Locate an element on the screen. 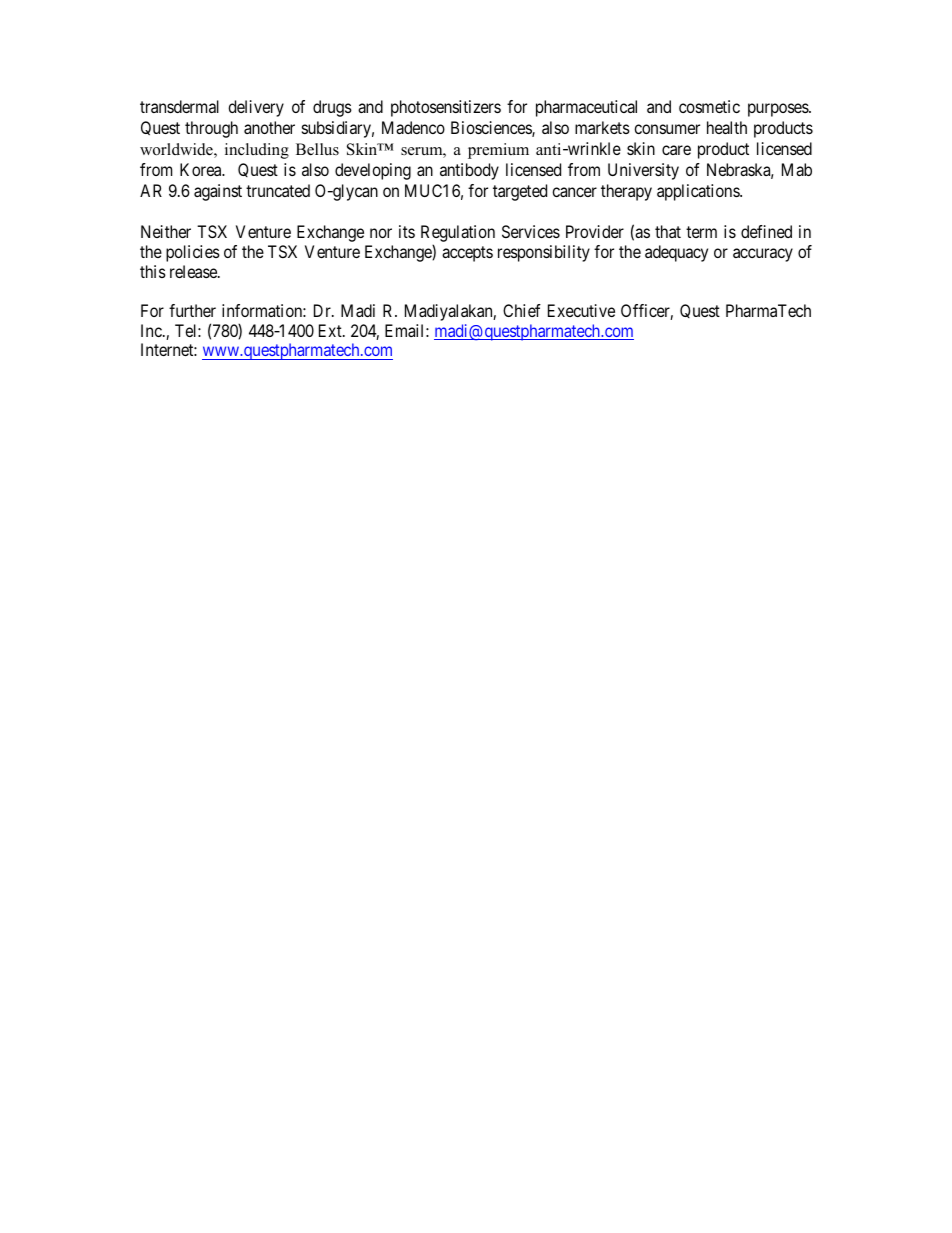  Chief is located at coordinates (522, 310).
